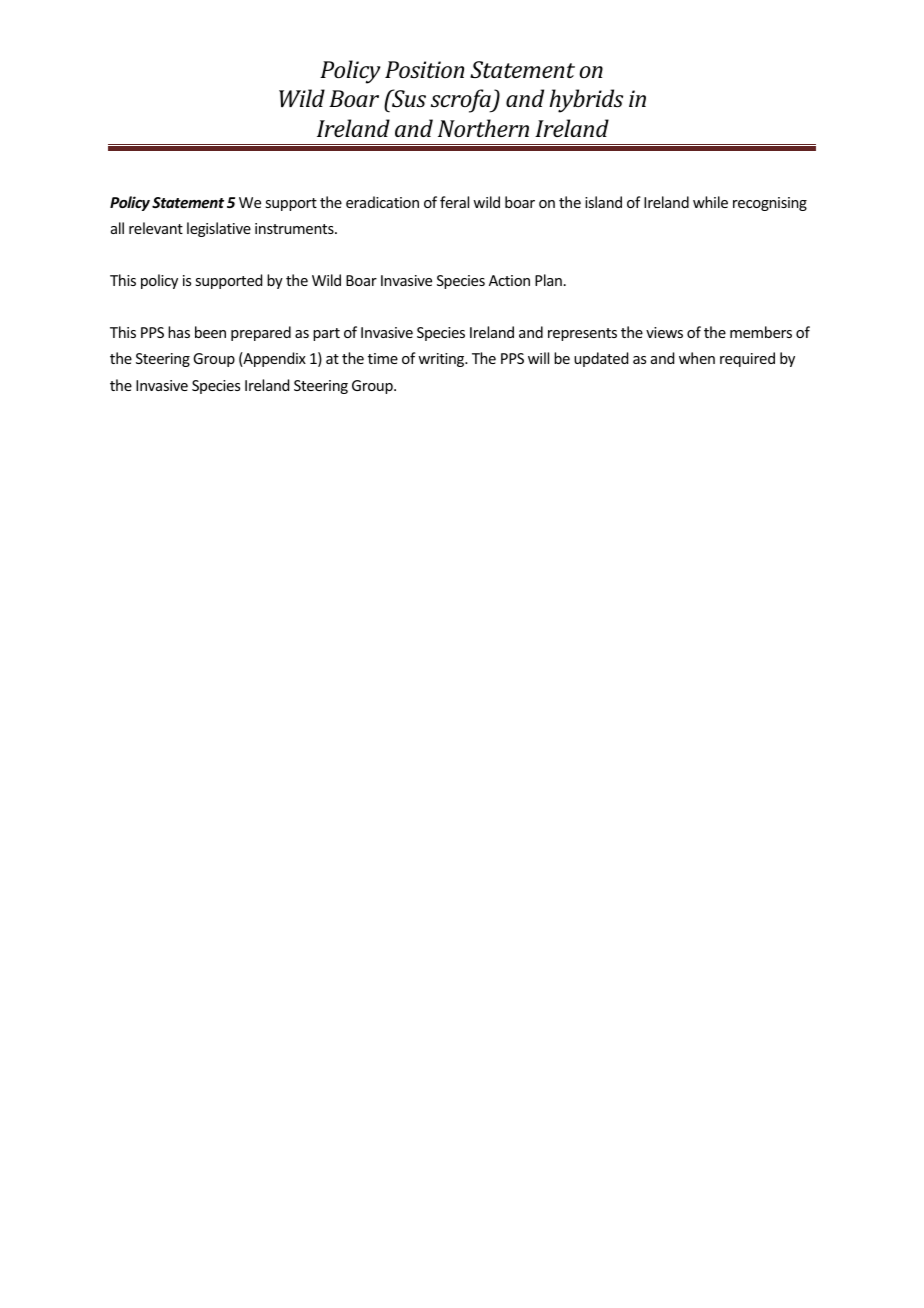  I want to click on while, so click(710, 202).
